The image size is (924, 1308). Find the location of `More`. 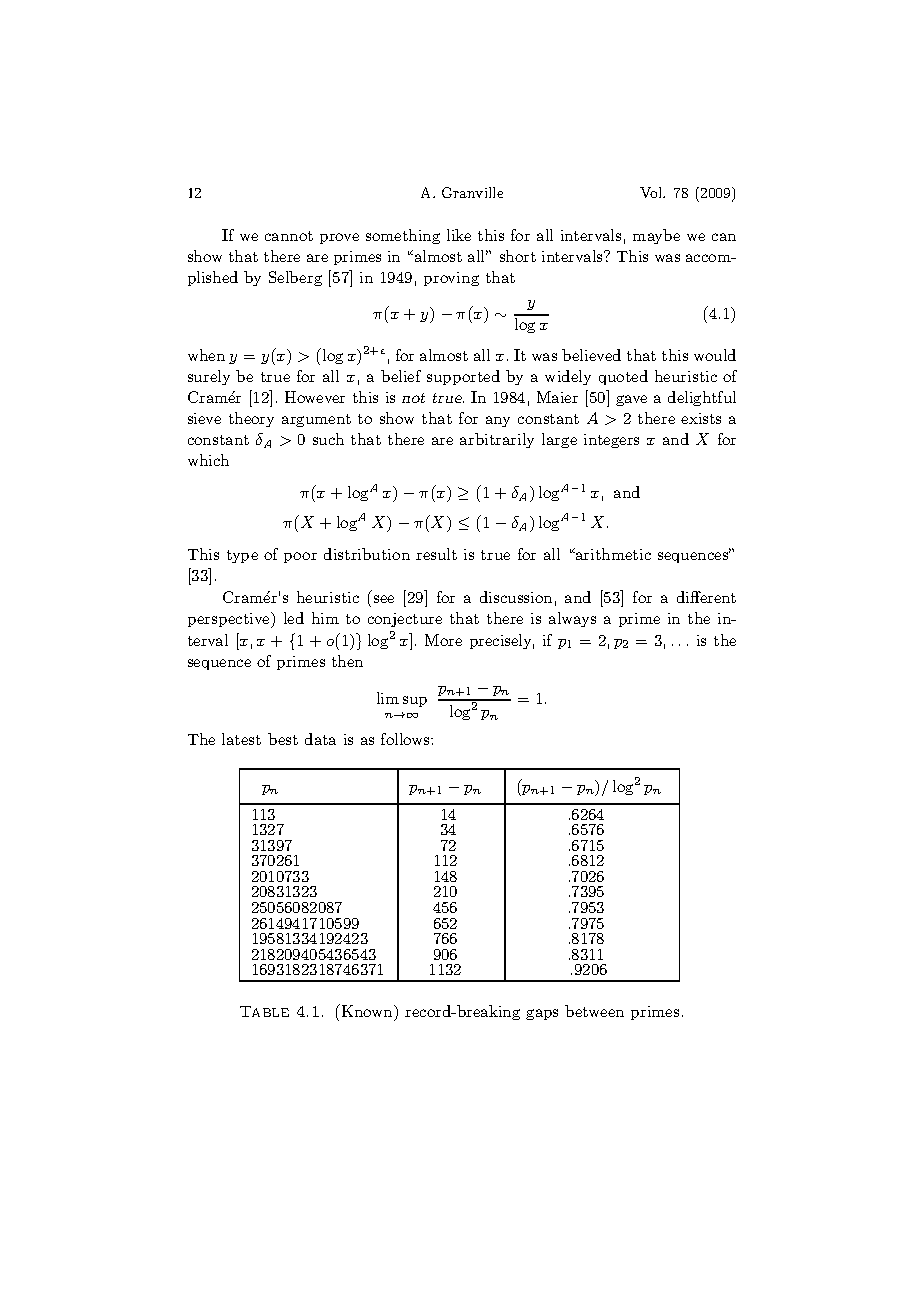

More is located at coordinates (443, 640).
